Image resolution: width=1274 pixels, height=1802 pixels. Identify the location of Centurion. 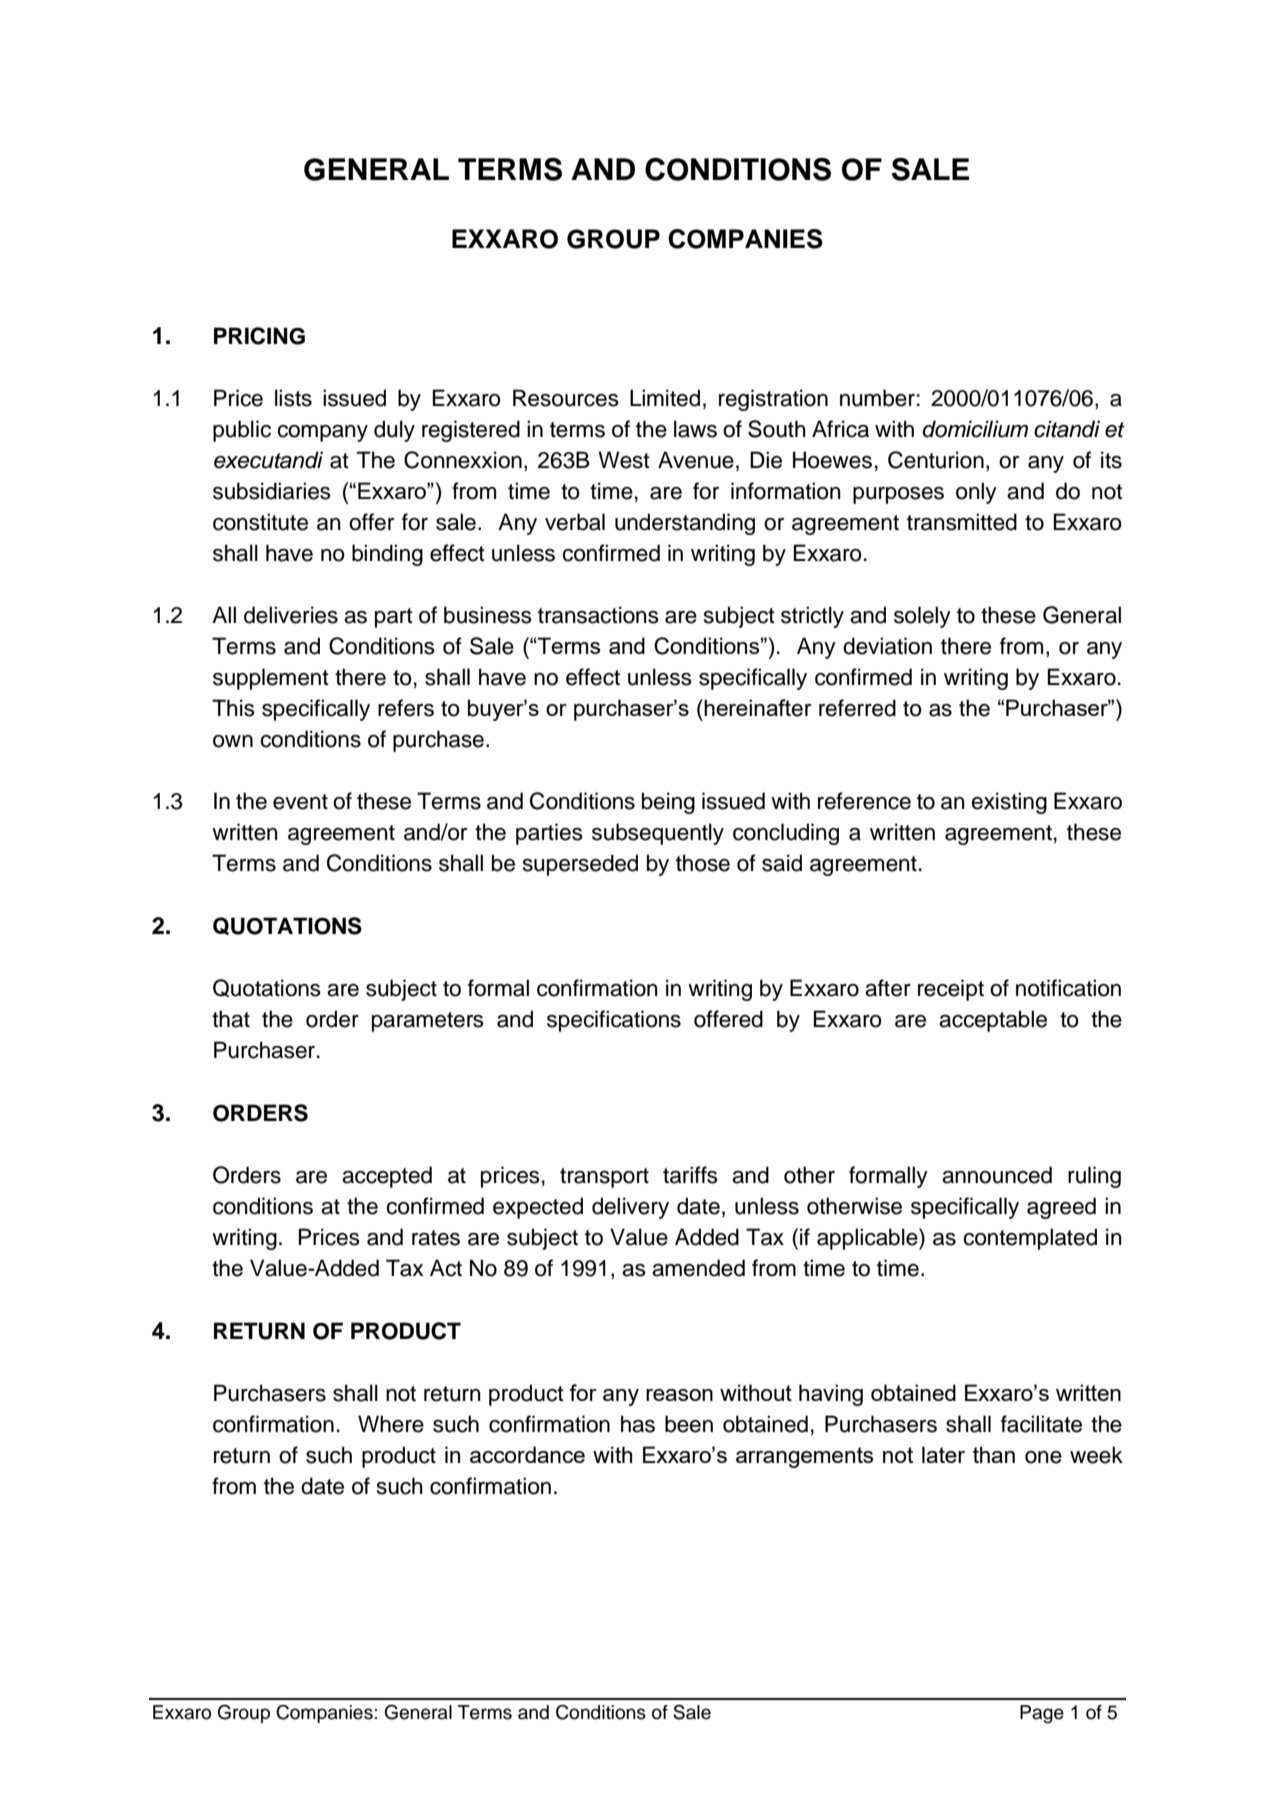
(936, 460).
